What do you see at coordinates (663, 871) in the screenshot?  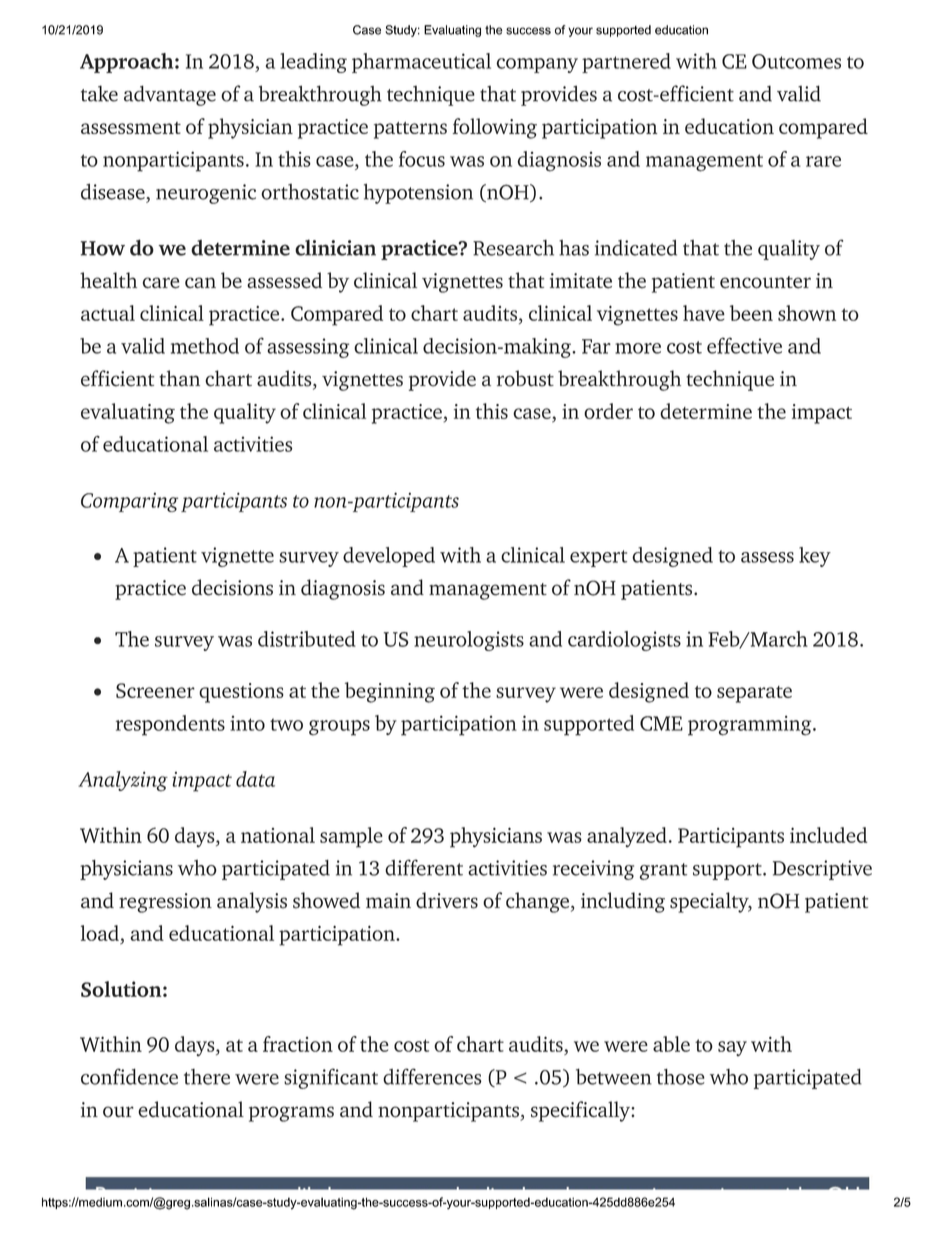 I see `grant` at bounding box center [663, 871].
